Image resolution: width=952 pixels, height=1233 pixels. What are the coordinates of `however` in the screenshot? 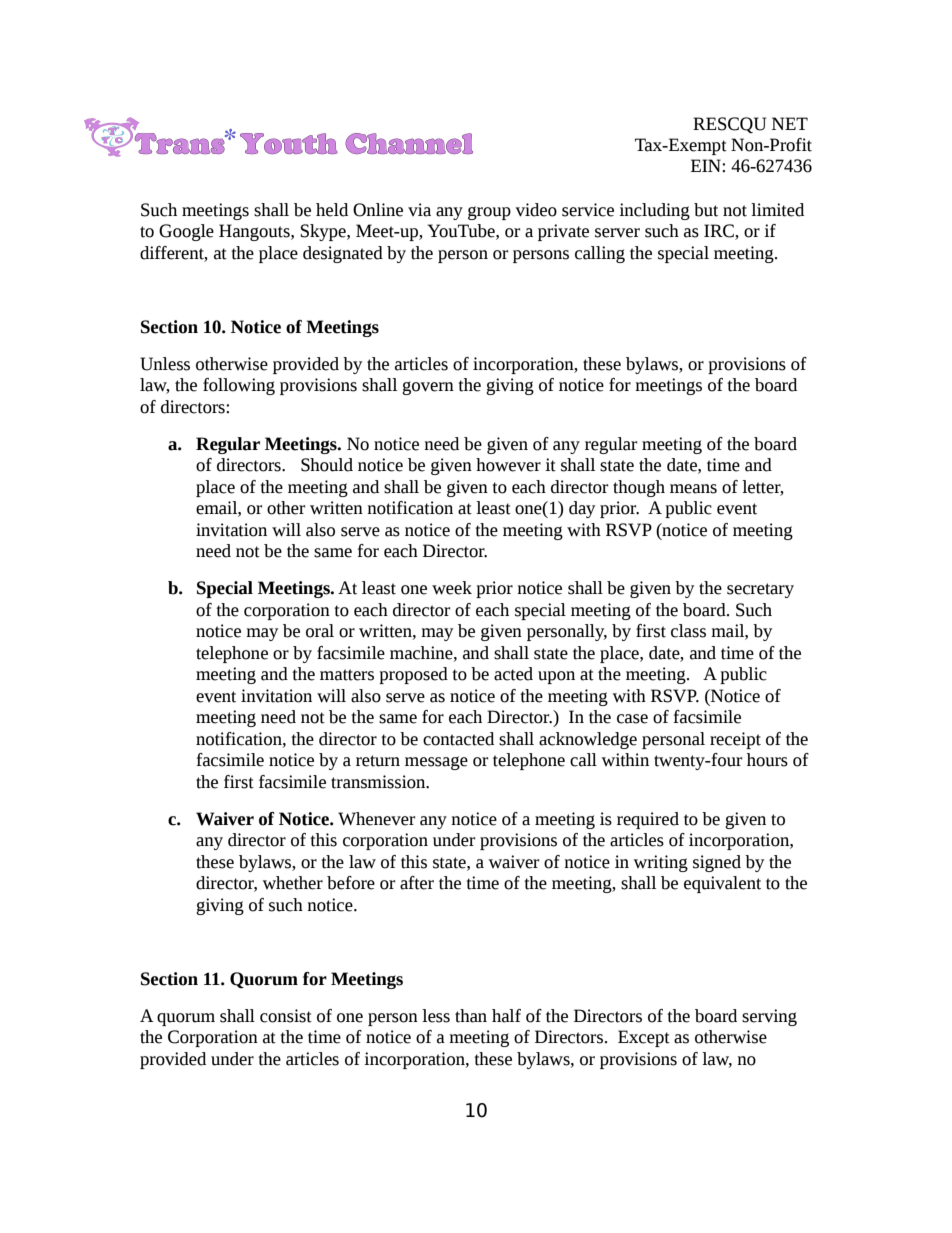 It's located at (508, 465).
